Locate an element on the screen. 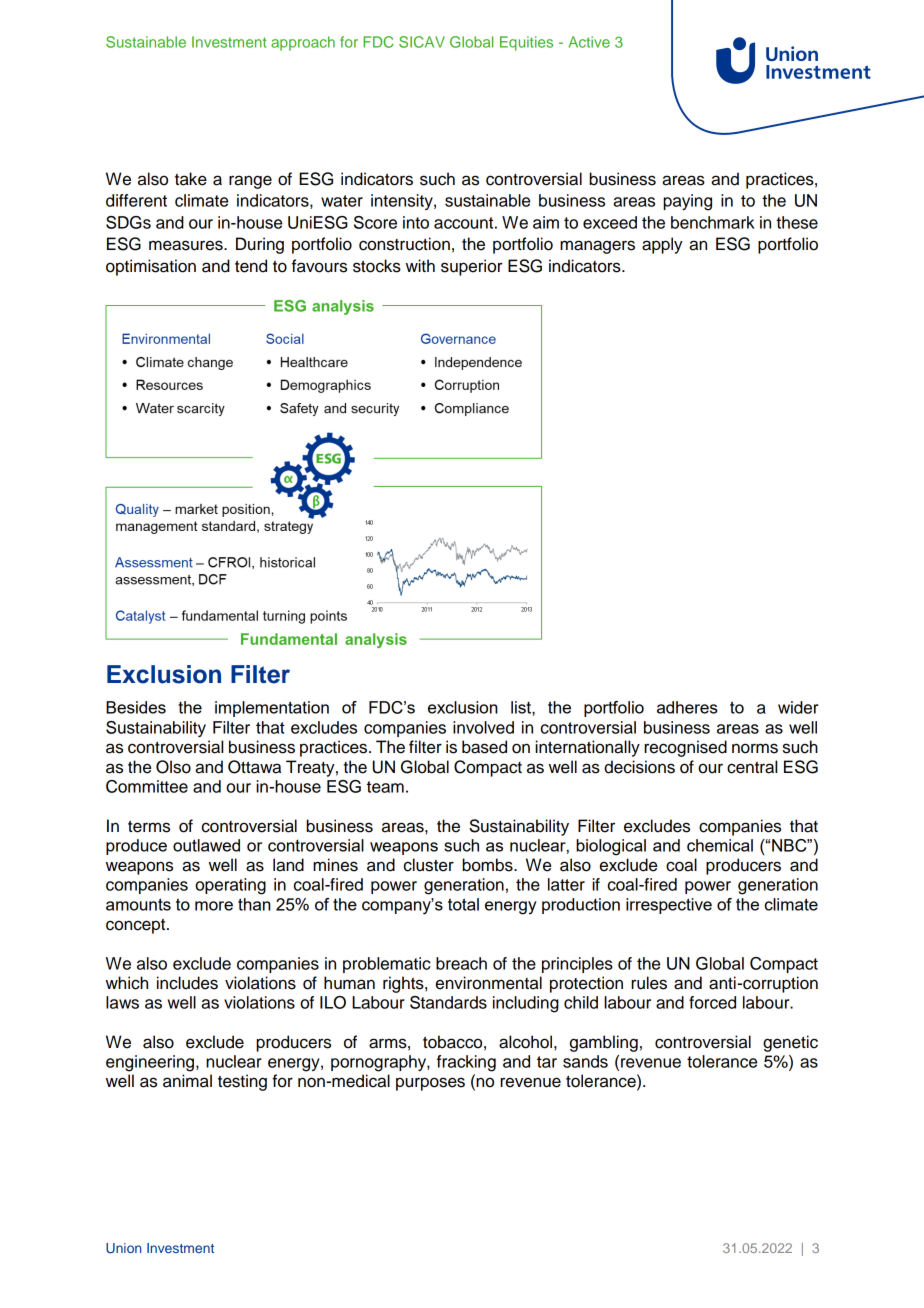  purposes is located at coordinates (430, 1084).
